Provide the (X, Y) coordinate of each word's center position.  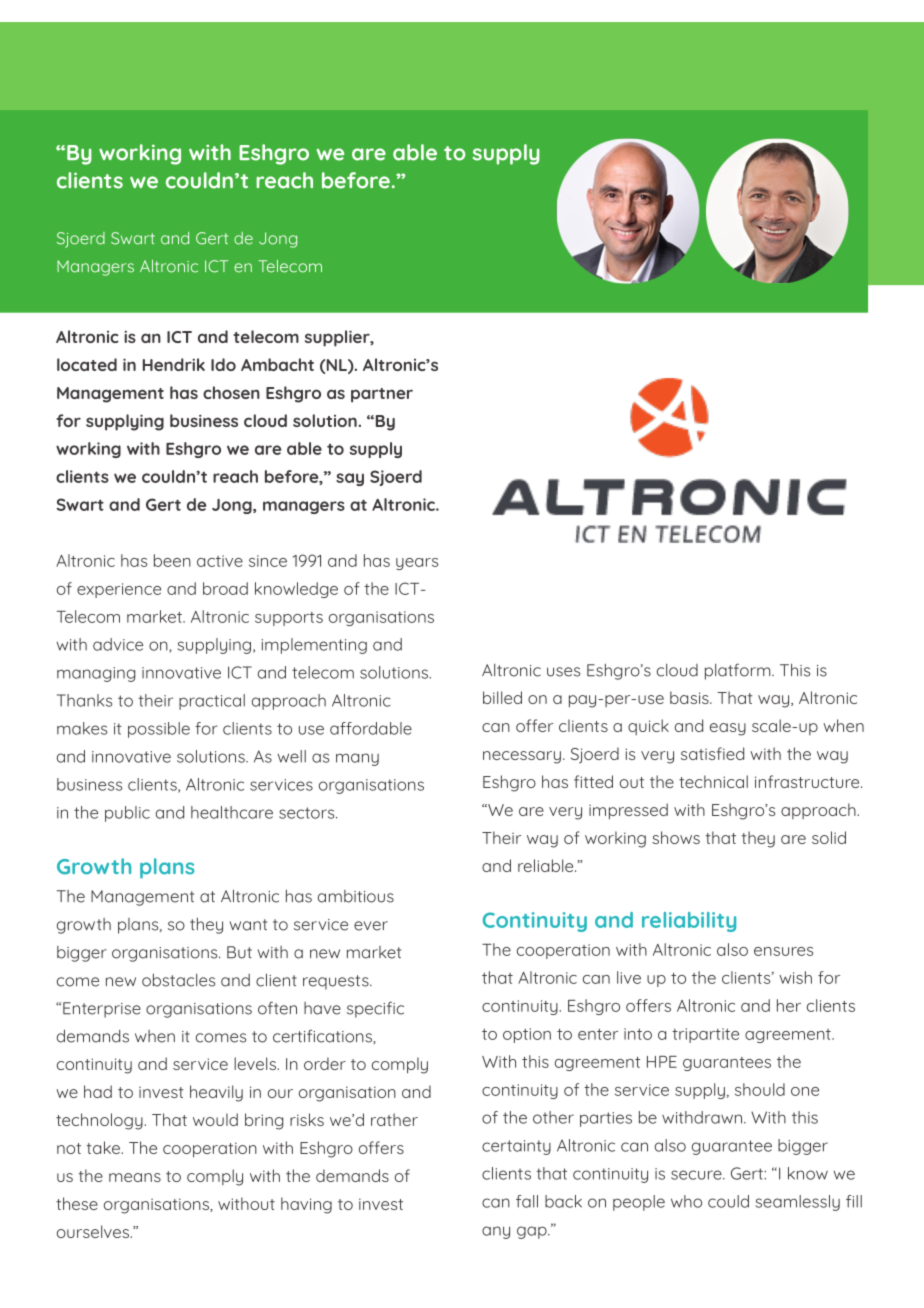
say (350, 479)
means (135, 1177)
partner (382, 395)
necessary (522, 757)
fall (527, 1201)
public (127, 814)
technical (713, 781)
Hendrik (174, 364)
